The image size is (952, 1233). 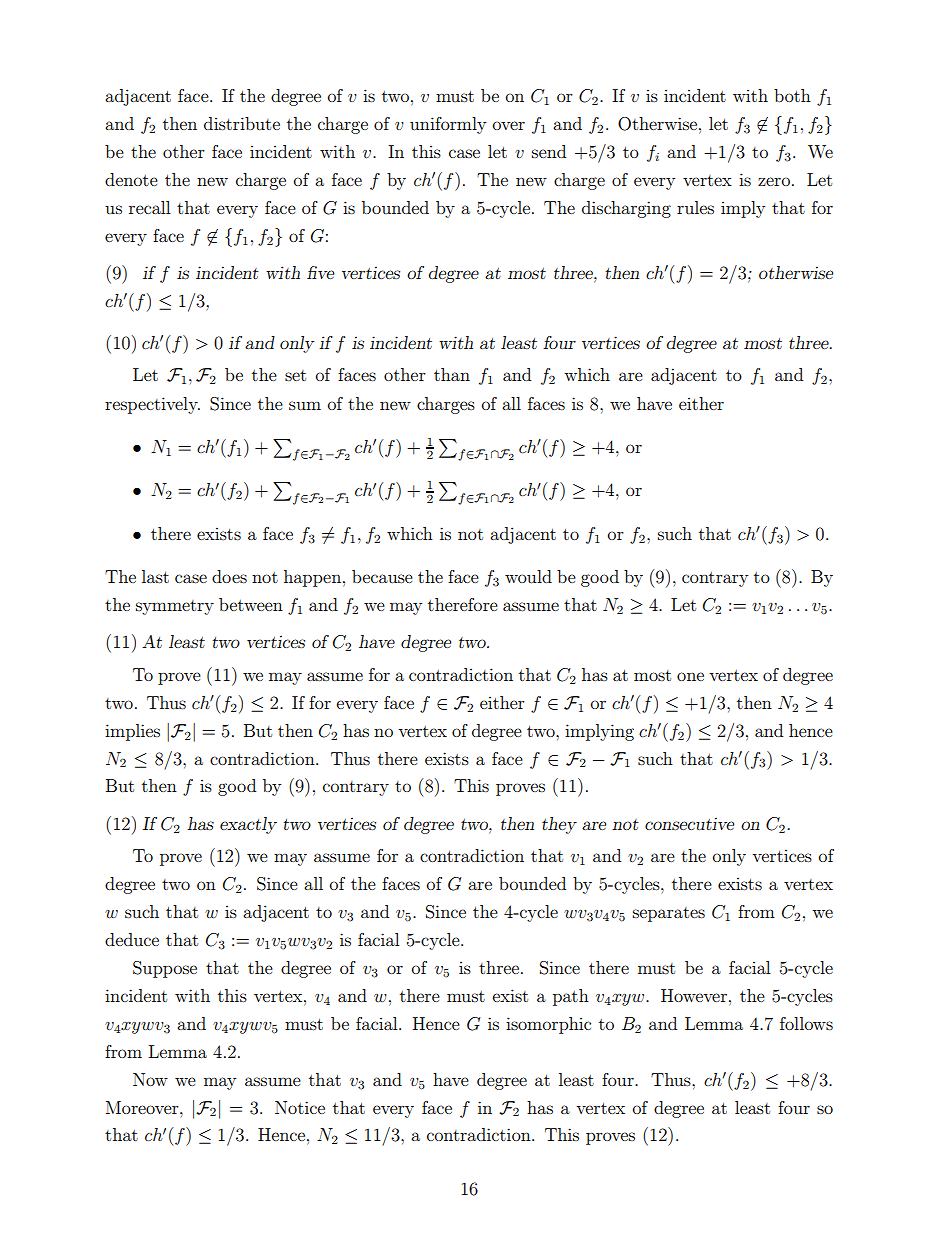 I want to click on isomorphic, so click(x=548, y=1025).
